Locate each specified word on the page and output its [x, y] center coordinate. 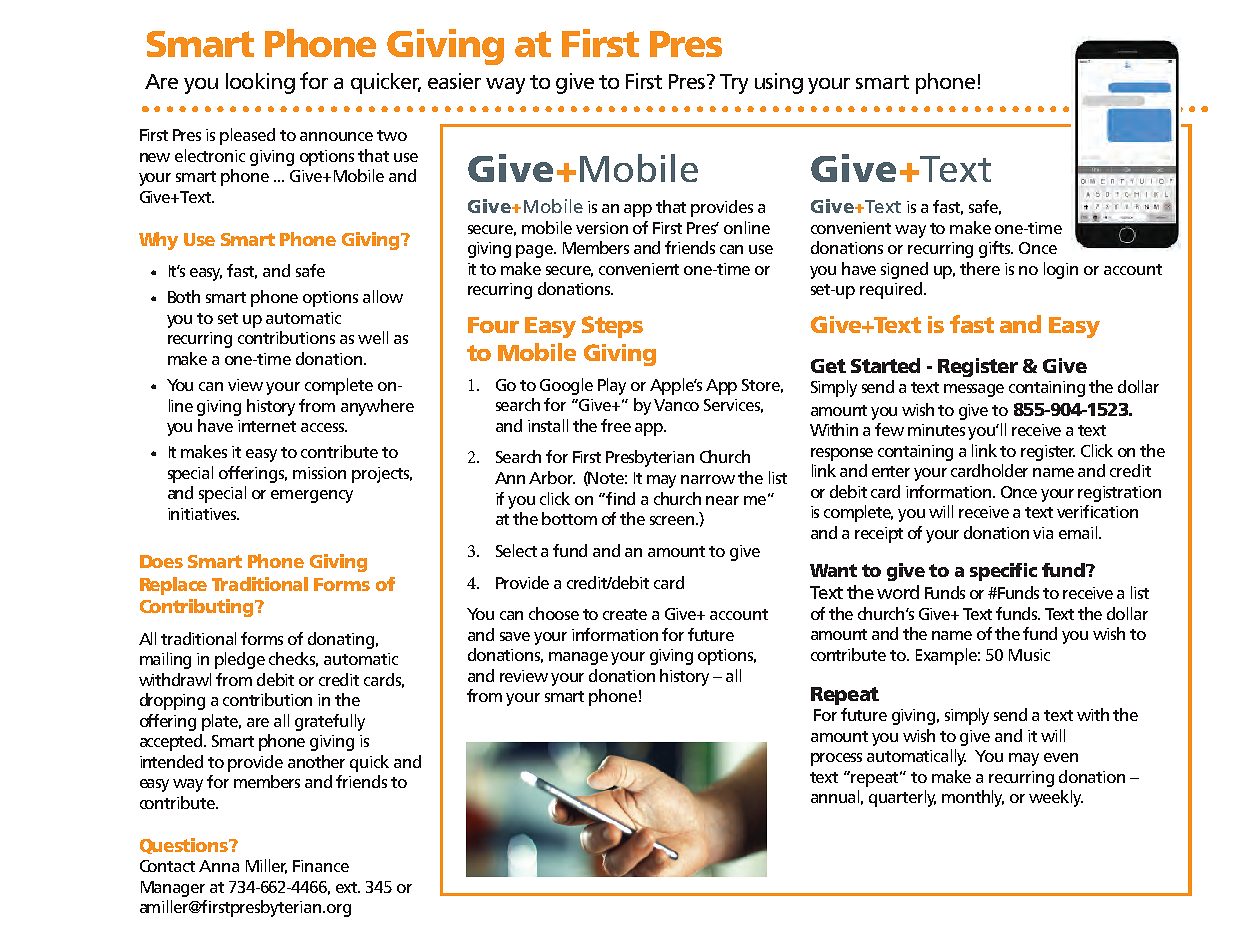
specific [1003, 572]
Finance [321, 866]
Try [734, 84]
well [373, 337]
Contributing [198, 608]
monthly [973, 798]
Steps [612, 327]
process [836, 759]
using [779, 83]
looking [260, 83]
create [625, 614]
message [974, 390]
